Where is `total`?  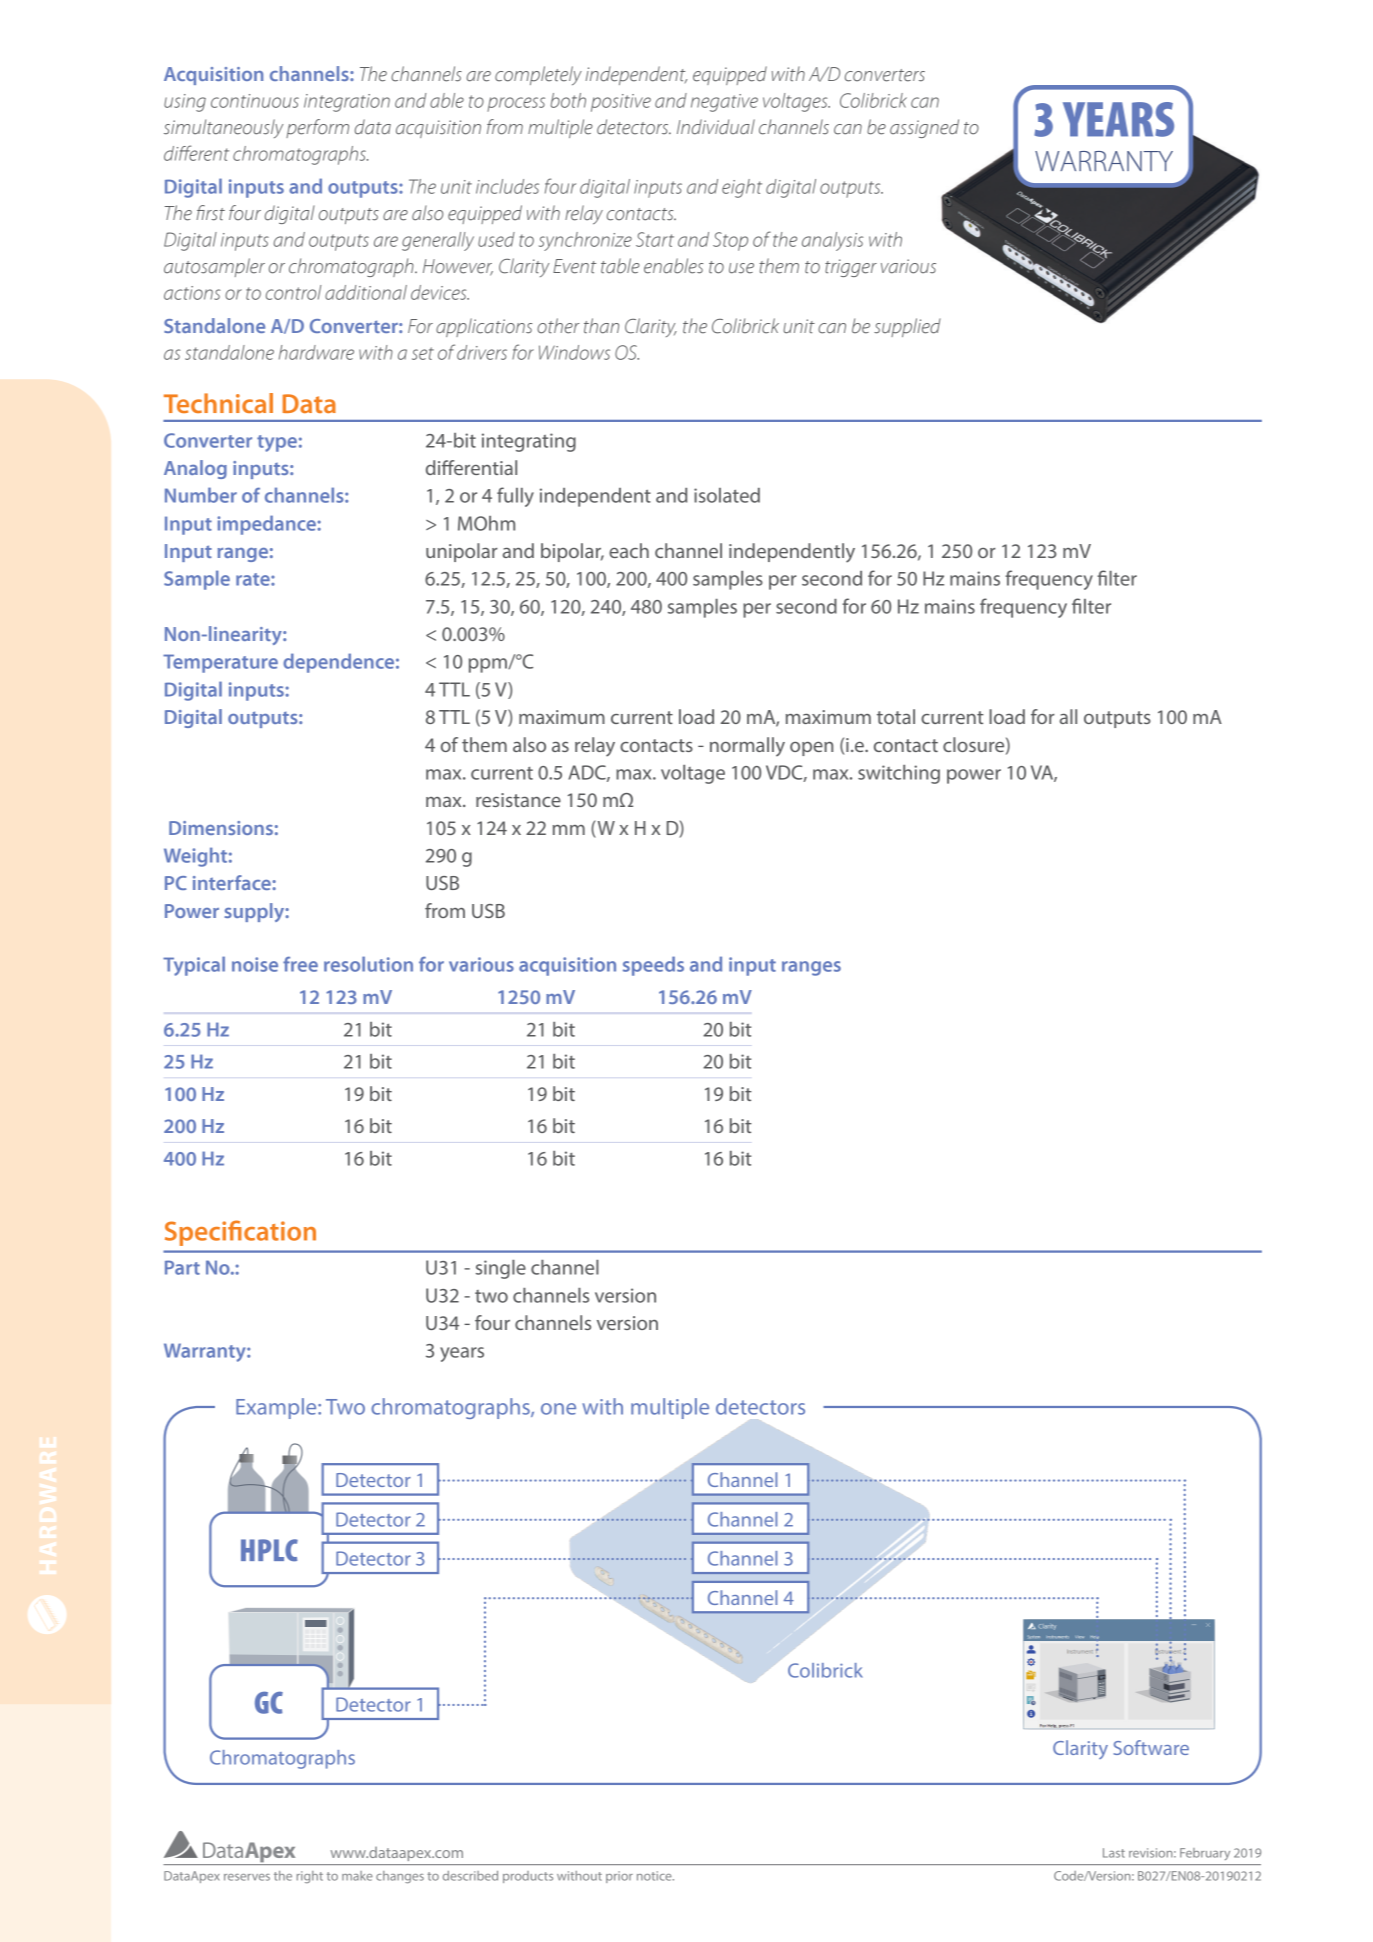 total is located at coordinates (896, 716).
